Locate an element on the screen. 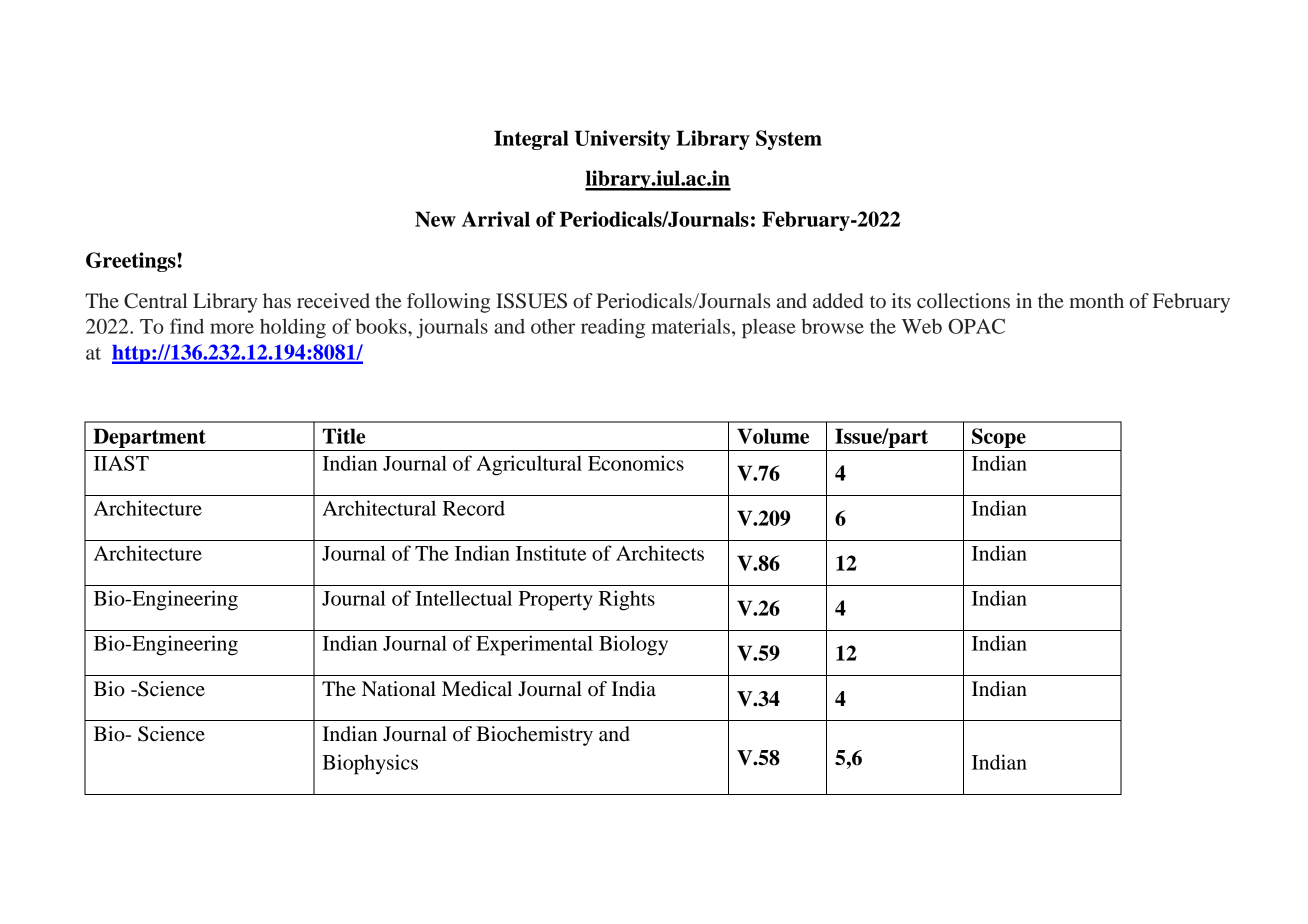  Biophysics is located at coordinates (370, 764).
